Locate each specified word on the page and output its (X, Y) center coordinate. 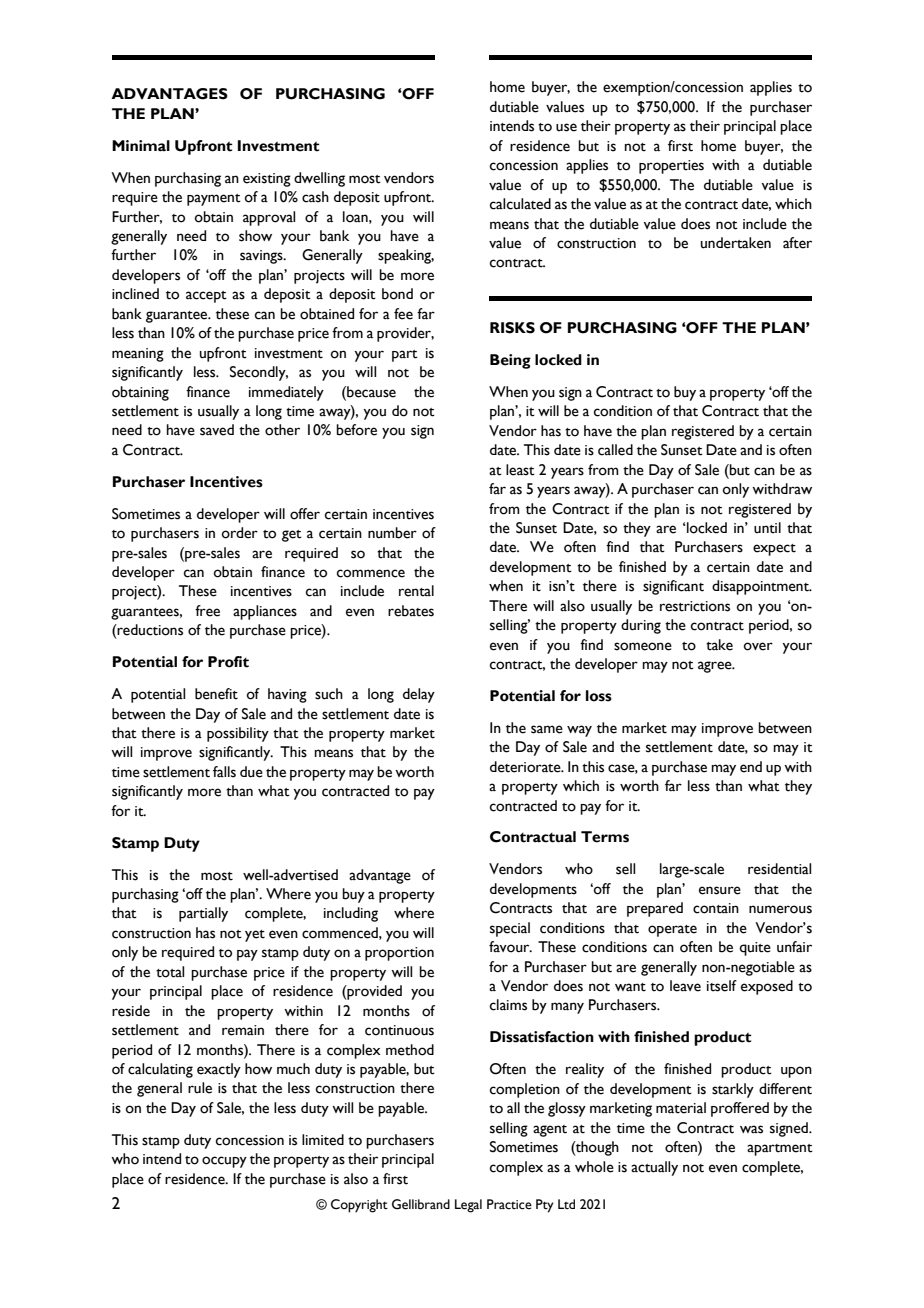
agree (716, 667)
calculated (520, 204)
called (615, 450)
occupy (224, 1162)
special (510, 929)
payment (214, 200)
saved (217, 430)
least (520, 470)
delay (419, 695)
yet (255, 936)
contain (716, 908)
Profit (228, 662)
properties (671, 167)
